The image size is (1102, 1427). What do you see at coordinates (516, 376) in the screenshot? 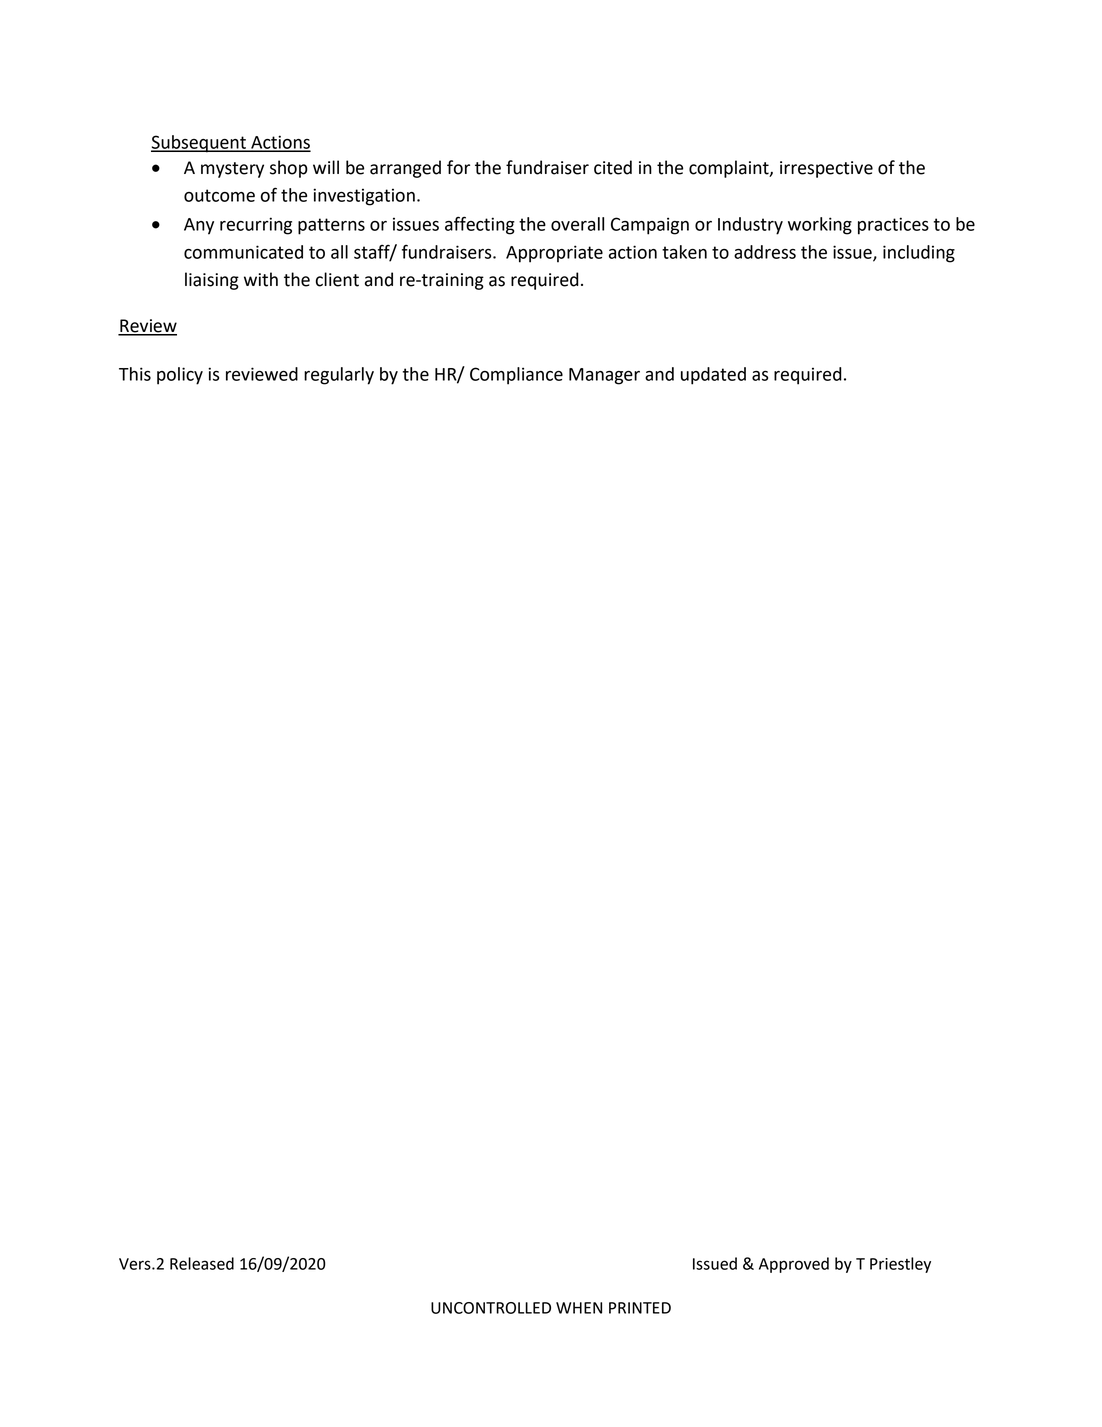
I see `Compliance` at bounding box center [516, 376].
